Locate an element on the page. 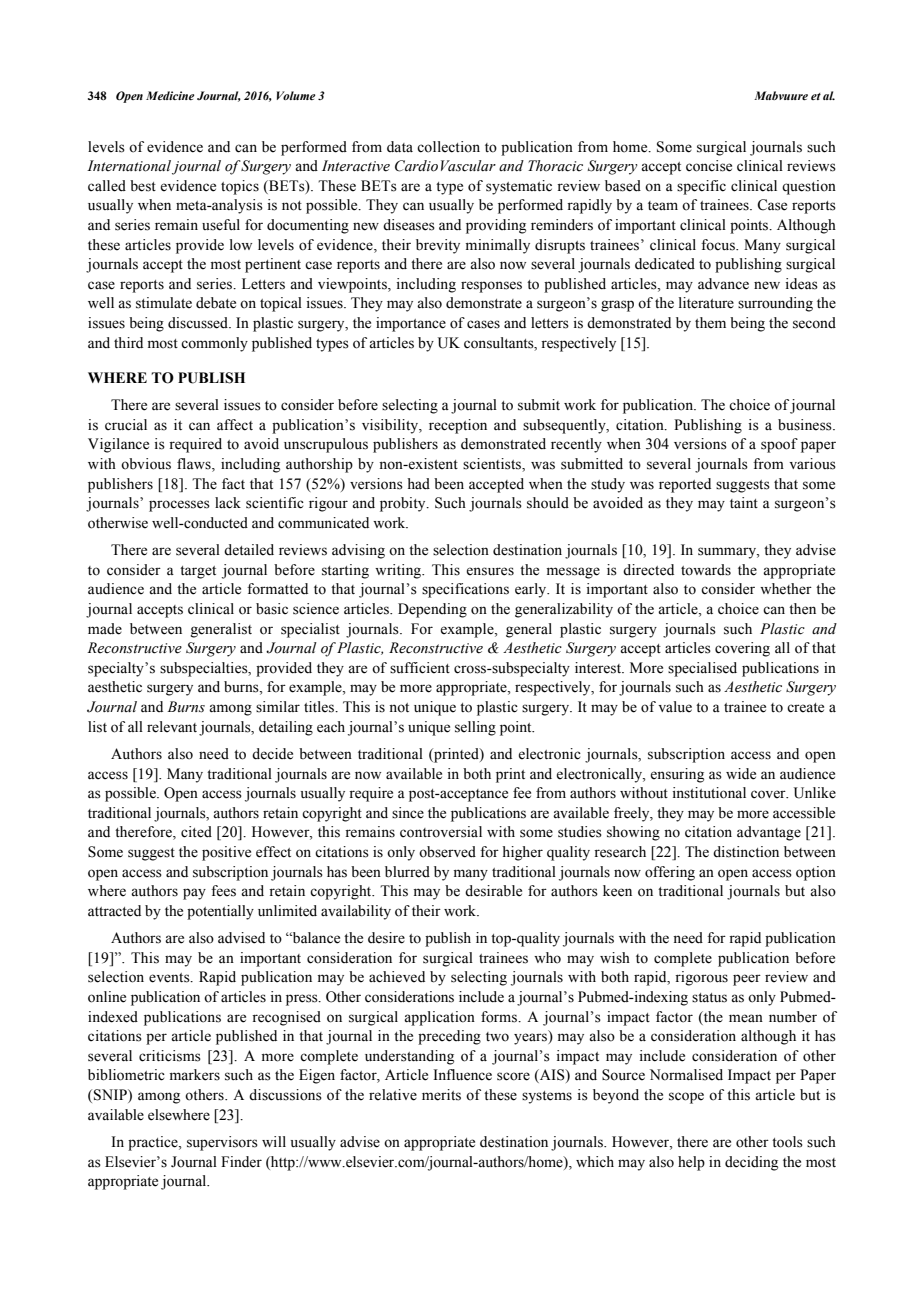 This document has width=924, height=1308. specialised is located at coordinates (702, 669).
